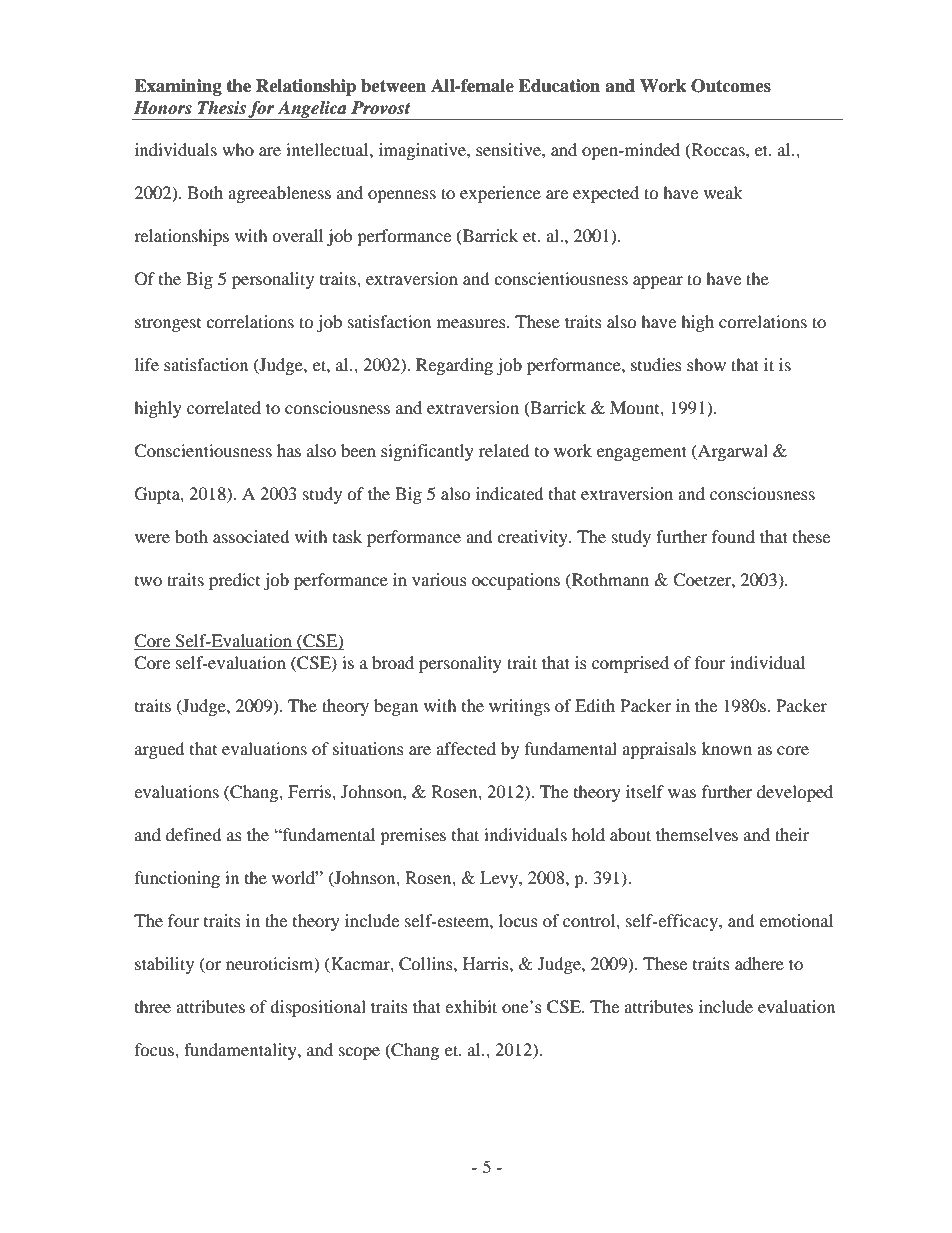  What do you see at coordinates (466, 748) in the screenshot?
I see `affected` at bounding box center [466, 748].
